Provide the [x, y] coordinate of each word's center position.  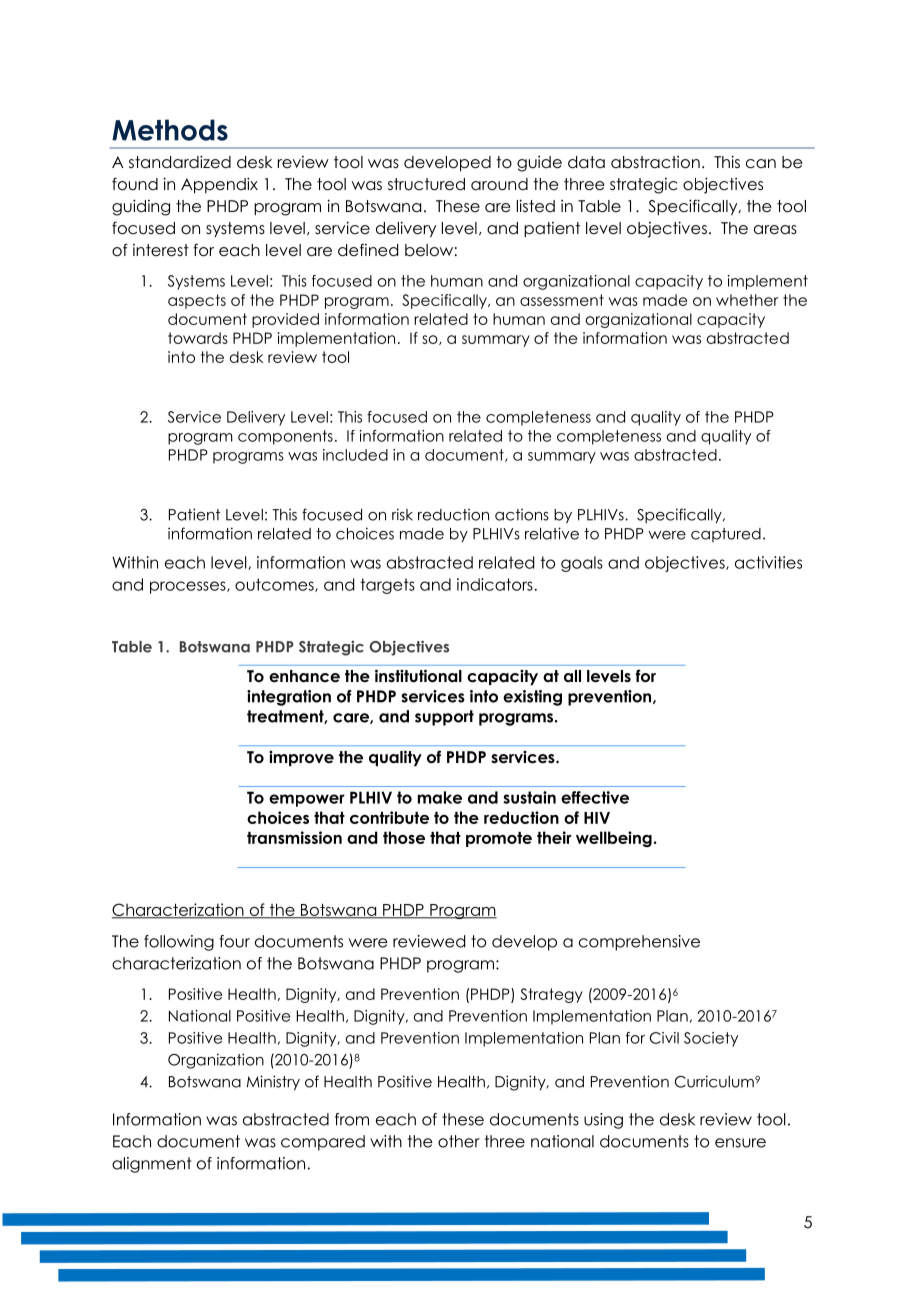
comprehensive [639, 943]
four [235, 941]
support [444, 718]
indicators [495, 584]
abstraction [655, 162]
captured [726, 535]
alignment [151, 1165]
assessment [562, 300]
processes [189, 587]
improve [301, 758]
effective [595, 797]
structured [426, 184]
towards [198, 338]
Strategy [551, 995]
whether [747, 300]
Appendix [219, 185]
